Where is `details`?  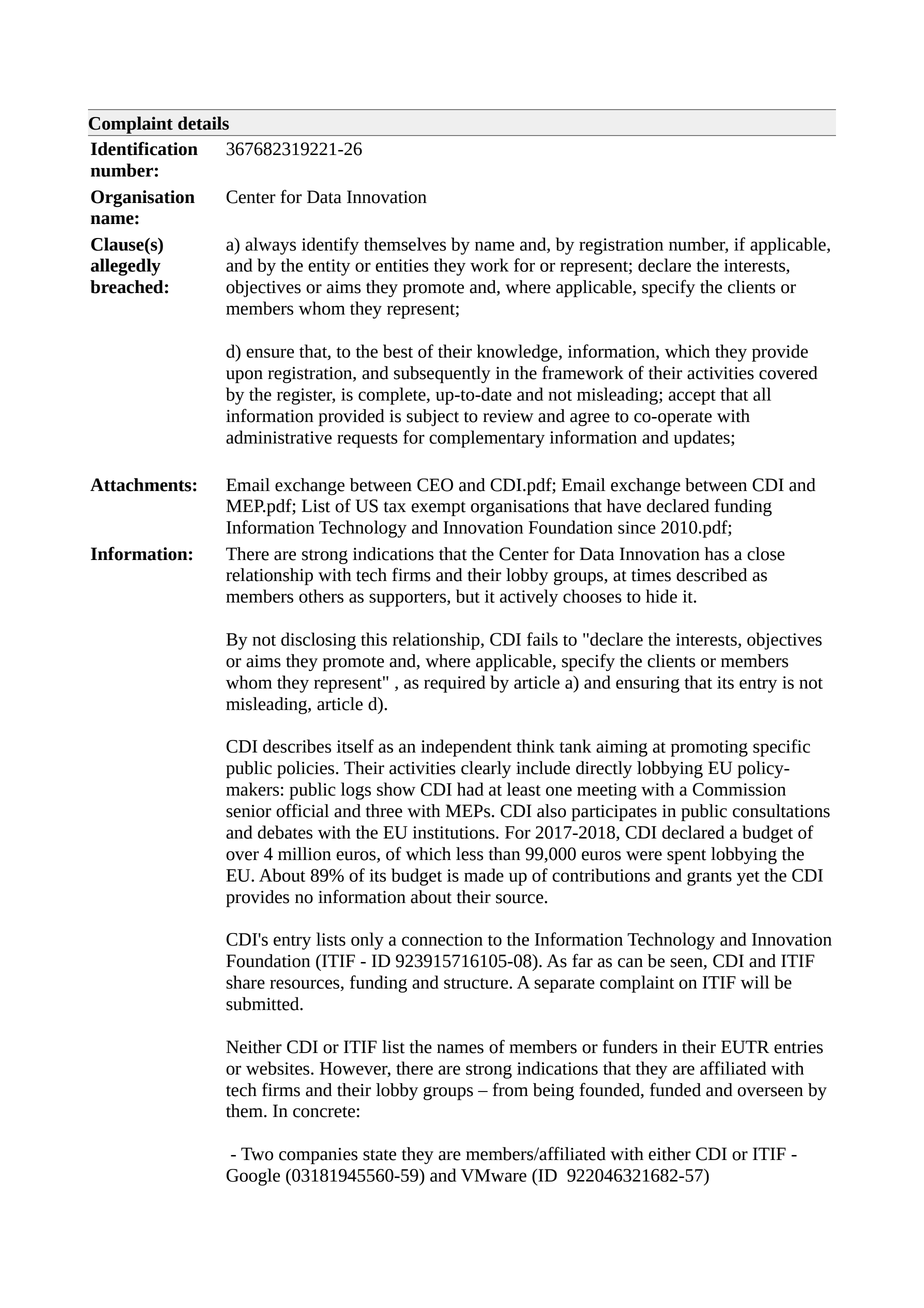 details is located at coordinates (203, 123).
